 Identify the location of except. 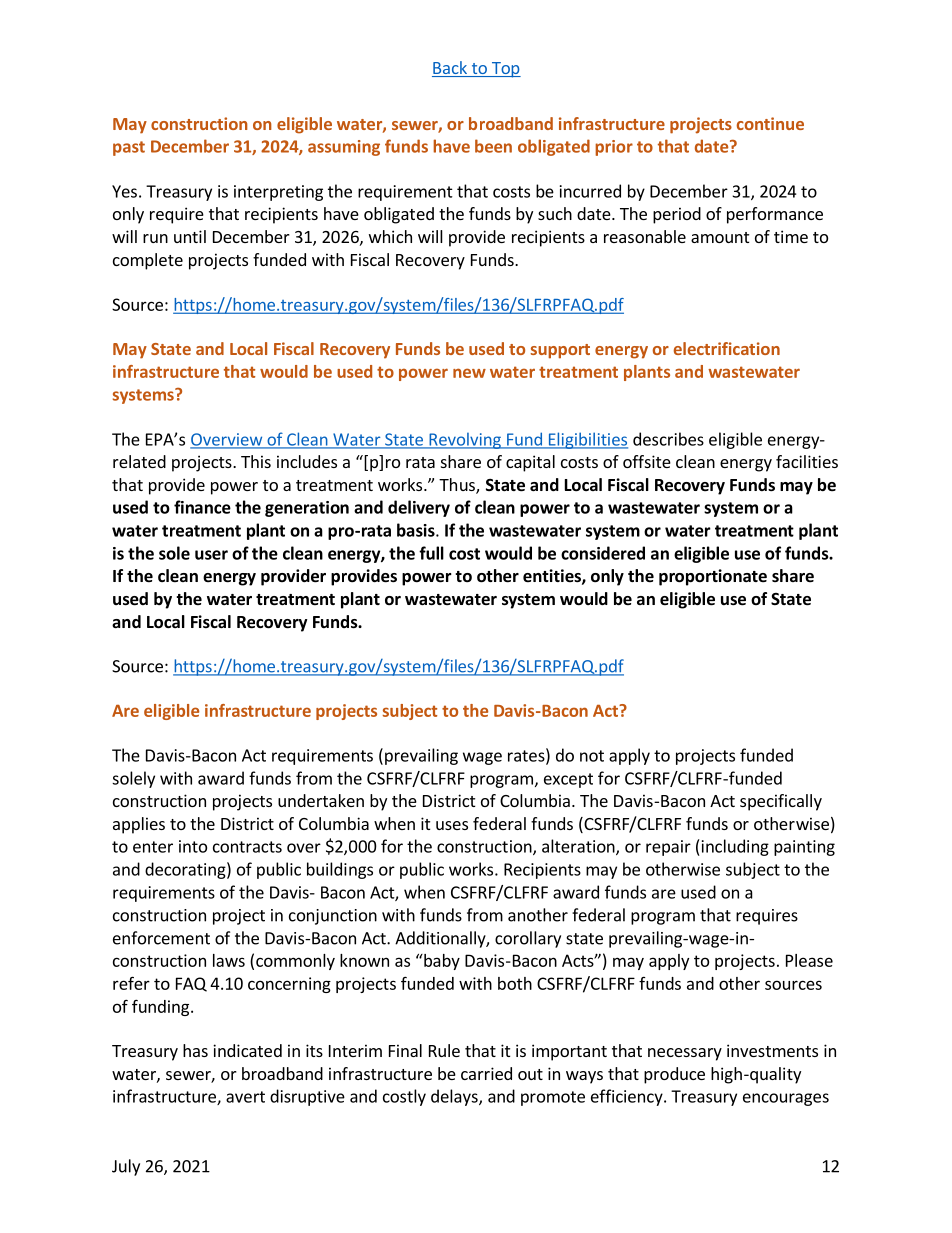
(568, 780).
